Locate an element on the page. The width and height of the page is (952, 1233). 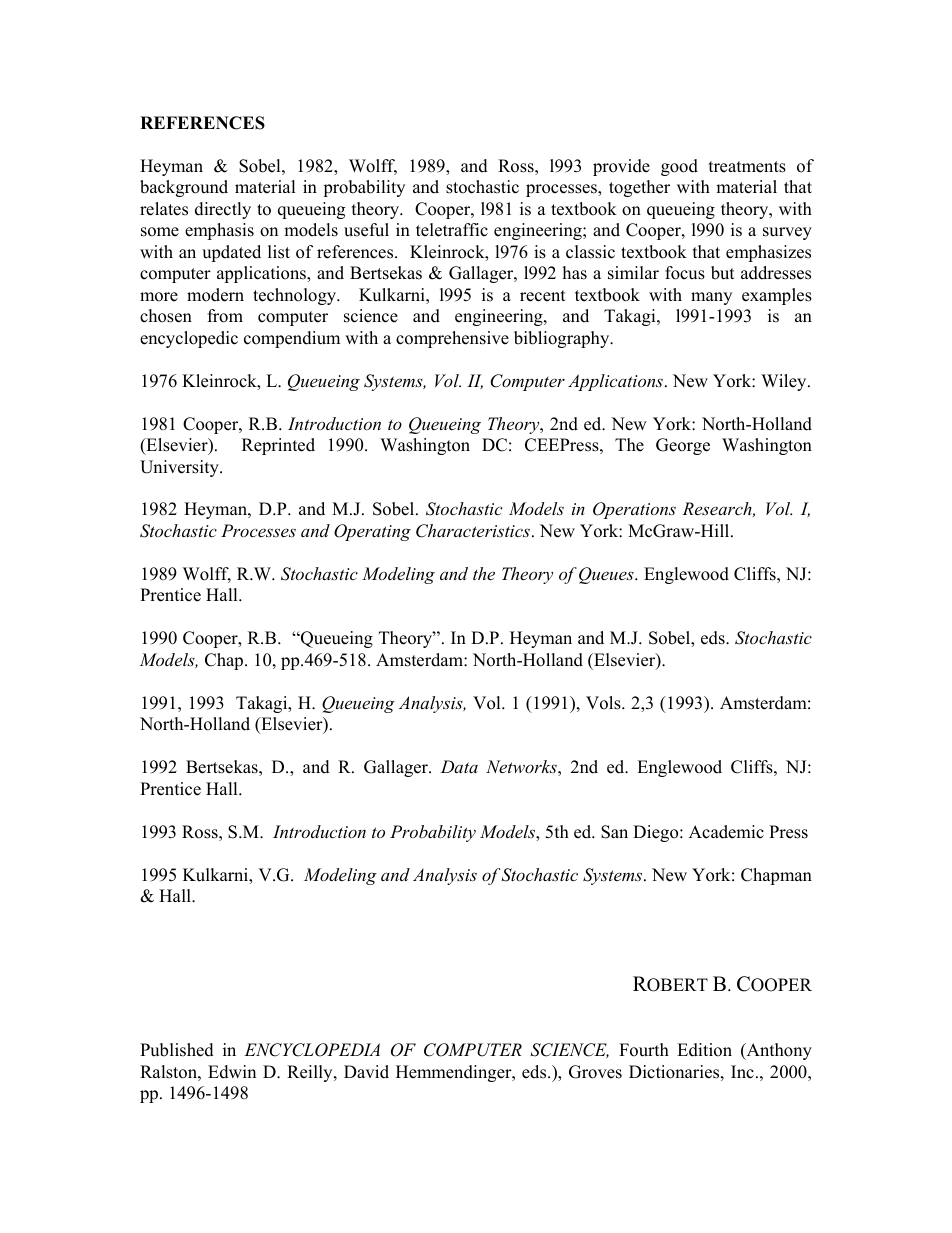
Edwin is located at coordinates (232, 1072).
